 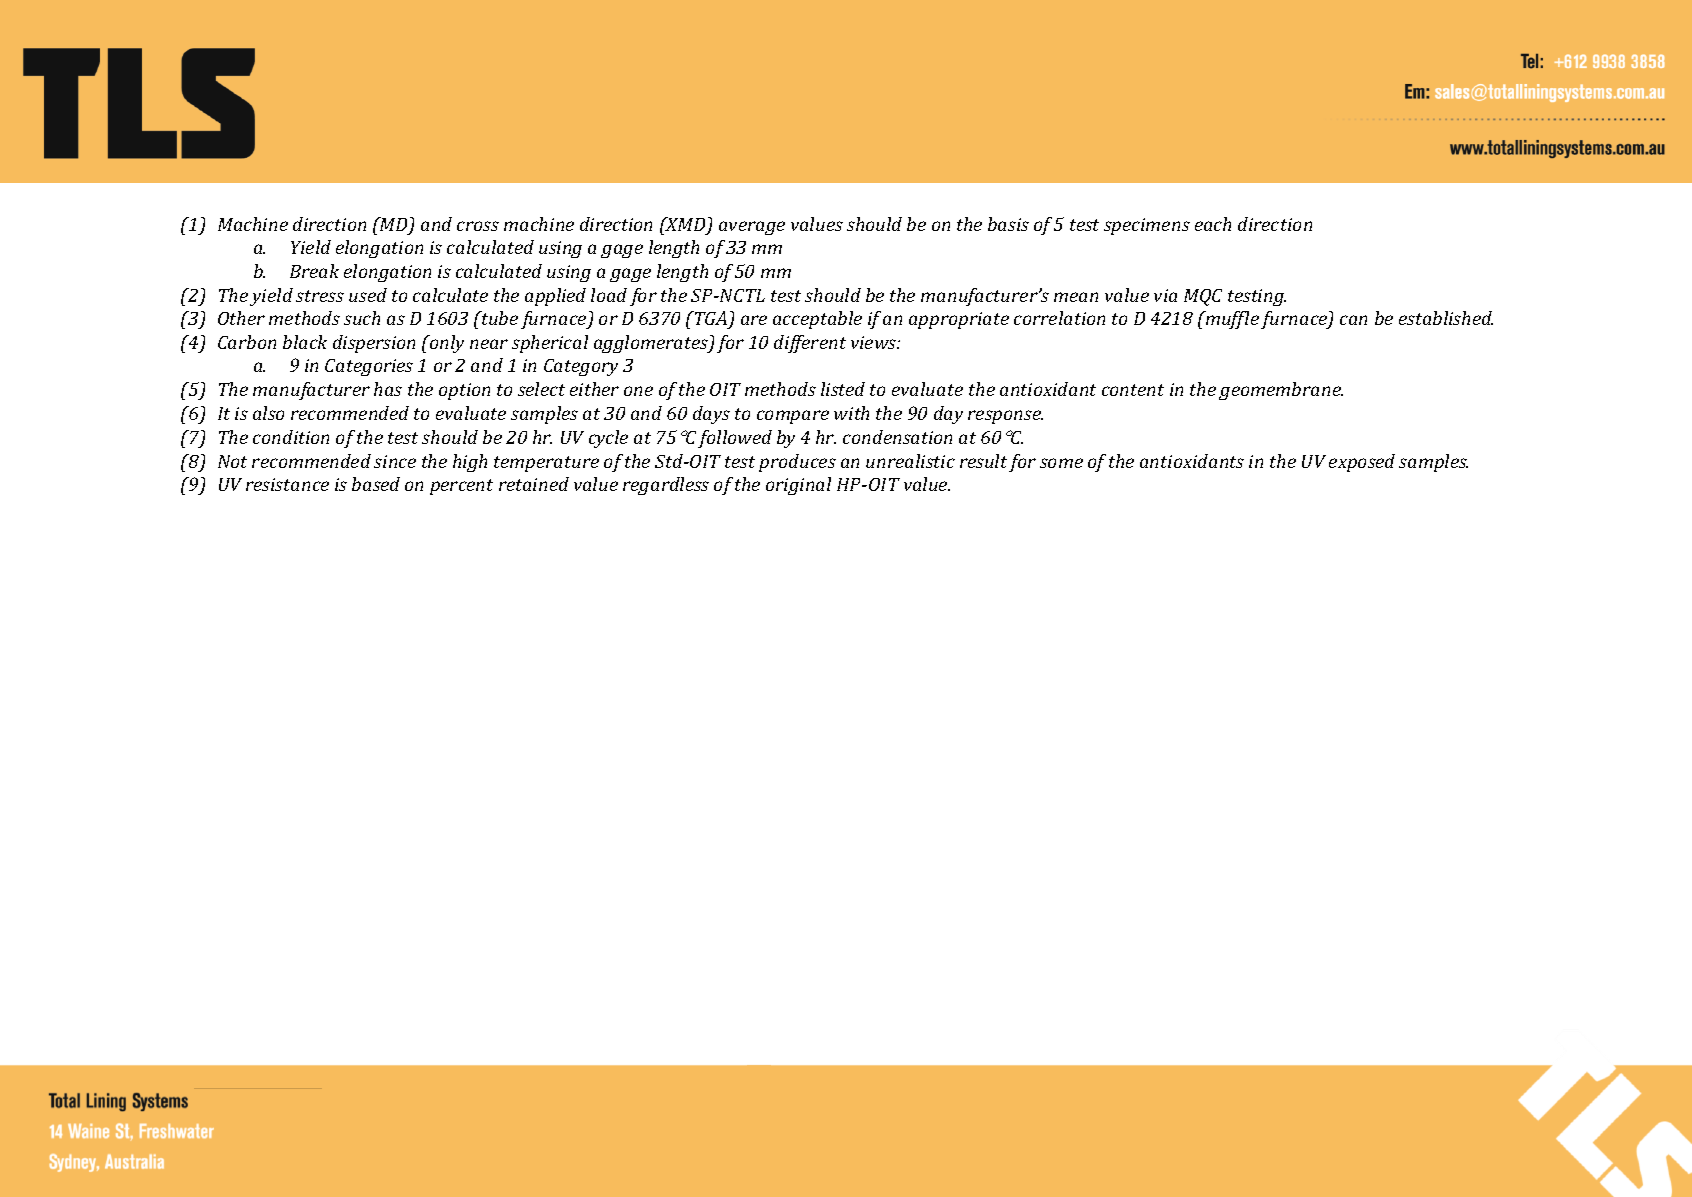 What do you see at coordinates (752, 228) in the screenshot?
I see `average` at bounding box center [752, 228].
